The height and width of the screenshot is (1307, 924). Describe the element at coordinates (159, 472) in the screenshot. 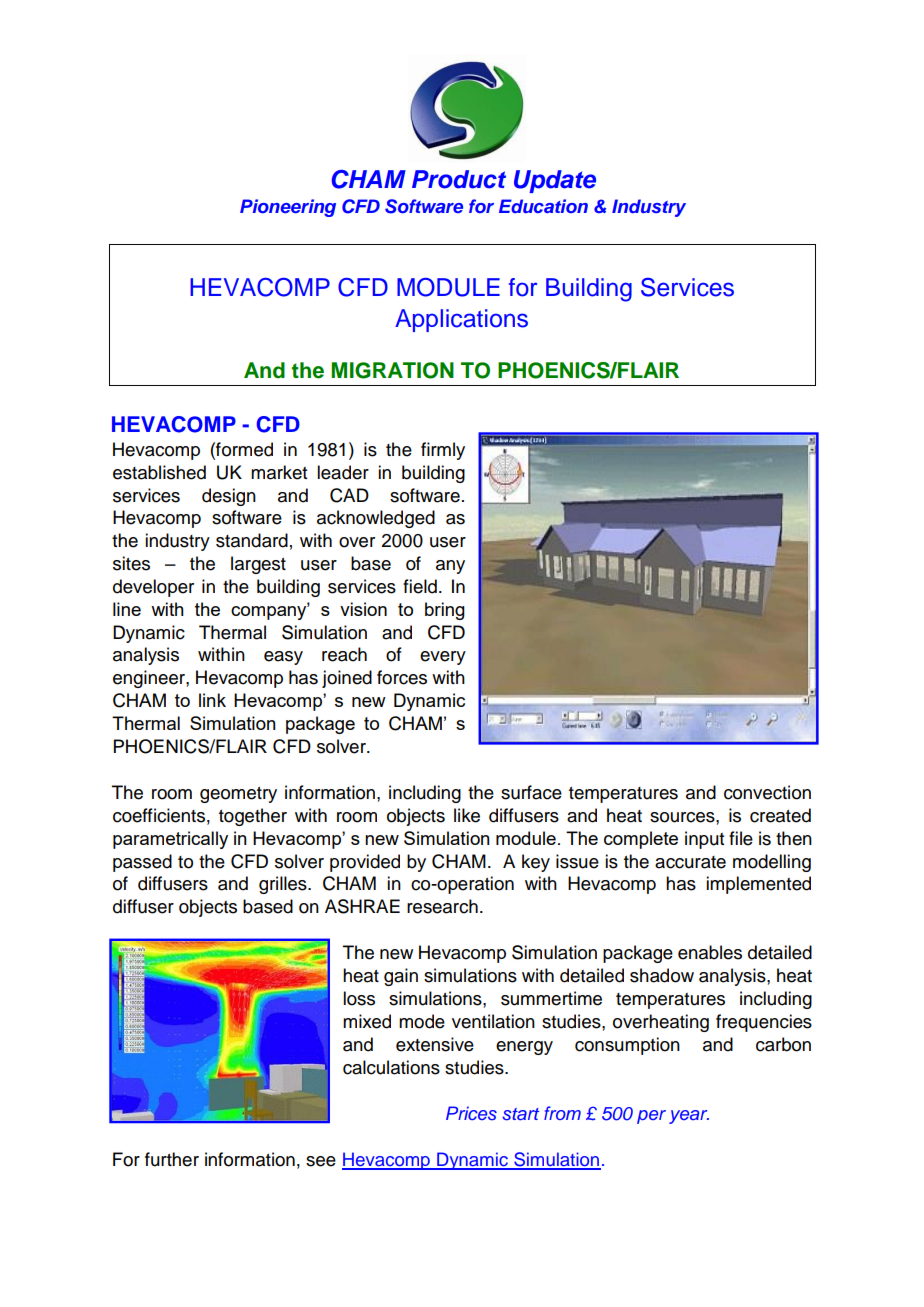

I see `established` at that location.
